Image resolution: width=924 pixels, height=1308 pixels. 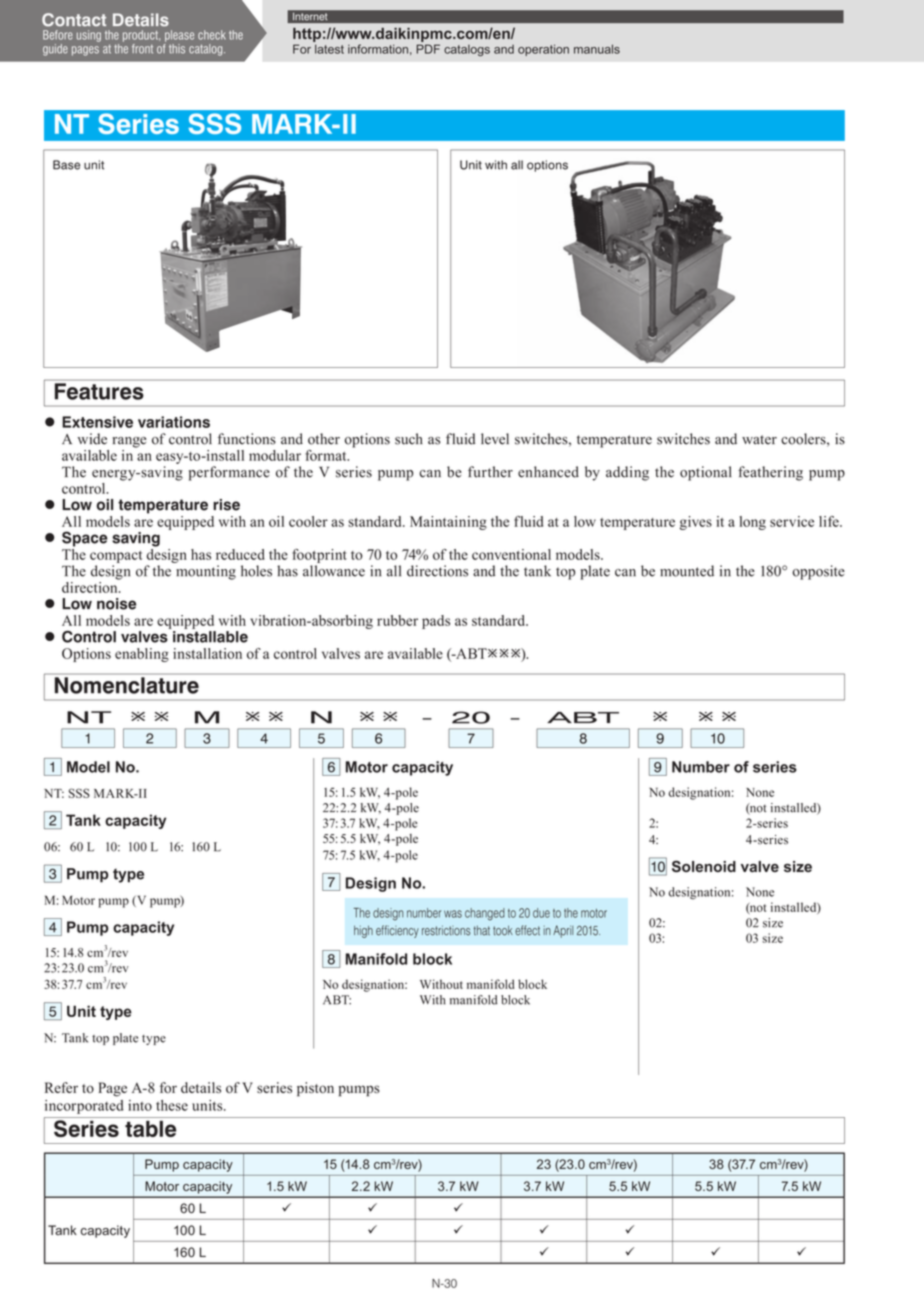 I want to click on manuals, so click(x=597, y=49).
